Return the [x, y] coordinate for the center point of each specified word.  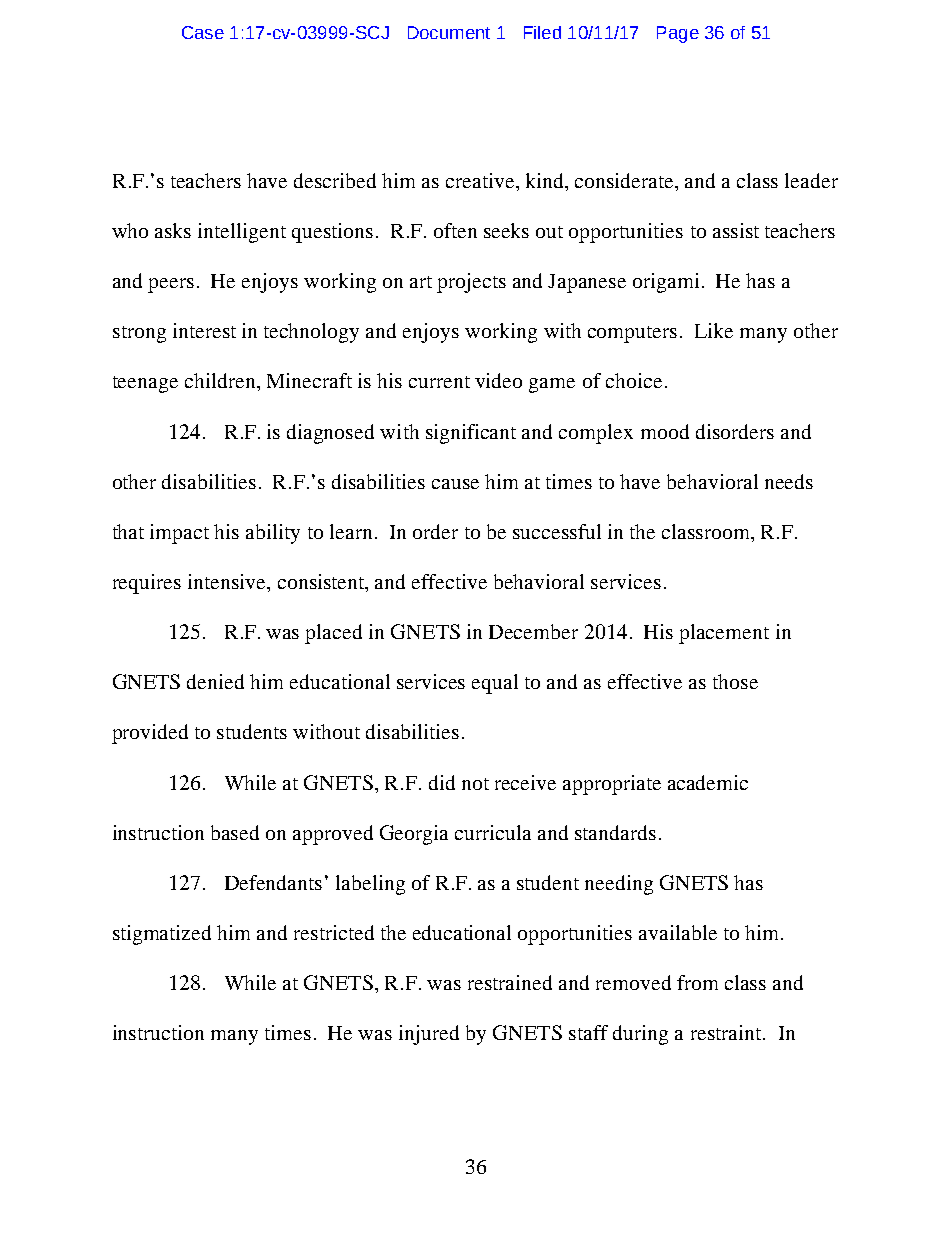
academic [708, 782]
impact [179, 534]
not [475, 784]
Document [449, 32]
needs [789, 481]
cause [455, 484]
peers [171, 285]
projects [471, 283]
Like [714, 330]
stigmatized [162, 935]
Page [678, 34]
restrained [510, 982]
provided [150, 734]
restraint [727, 1032]
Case [203, 32]
